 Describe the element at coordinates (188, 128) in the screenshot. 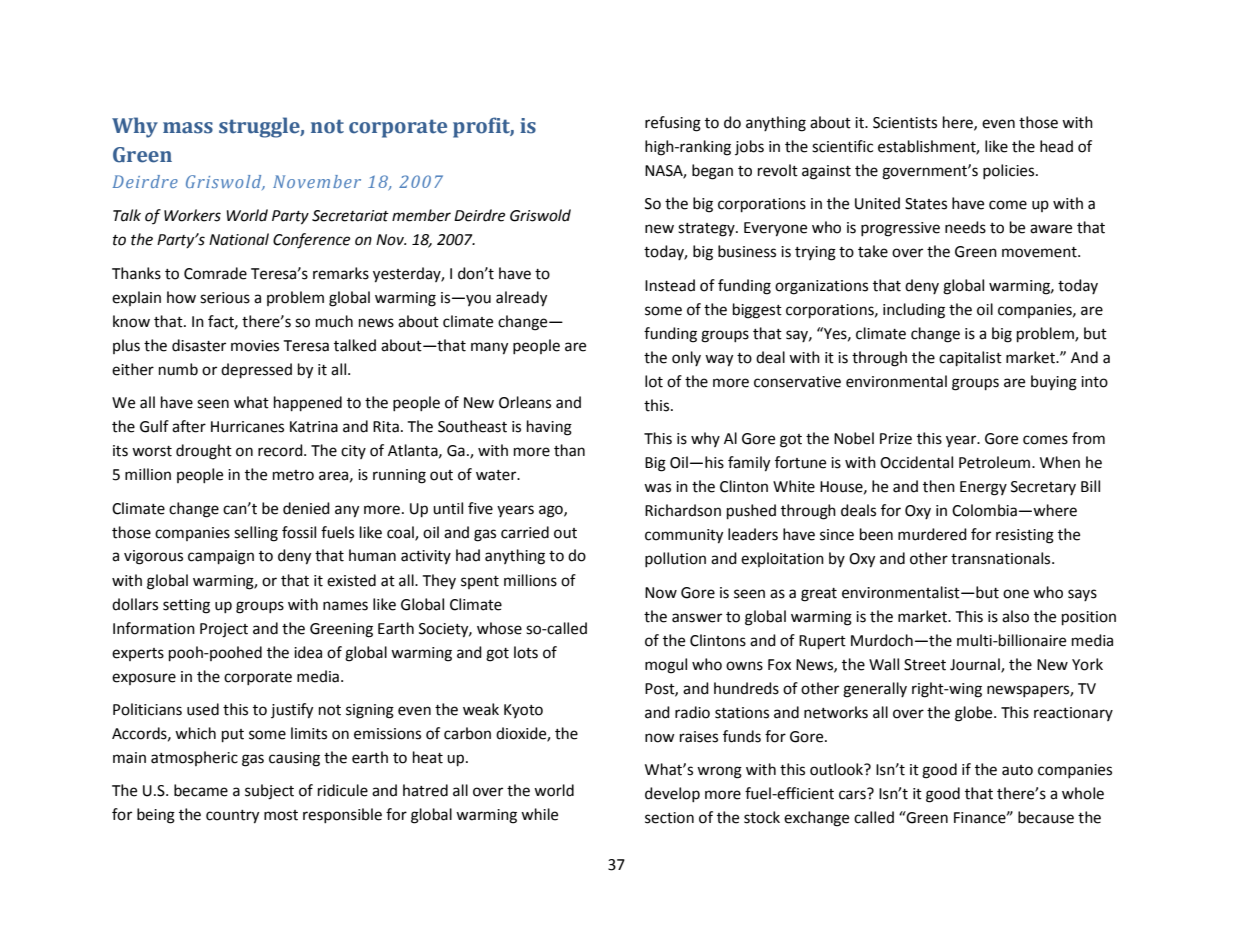

I see `mass` at that location.
